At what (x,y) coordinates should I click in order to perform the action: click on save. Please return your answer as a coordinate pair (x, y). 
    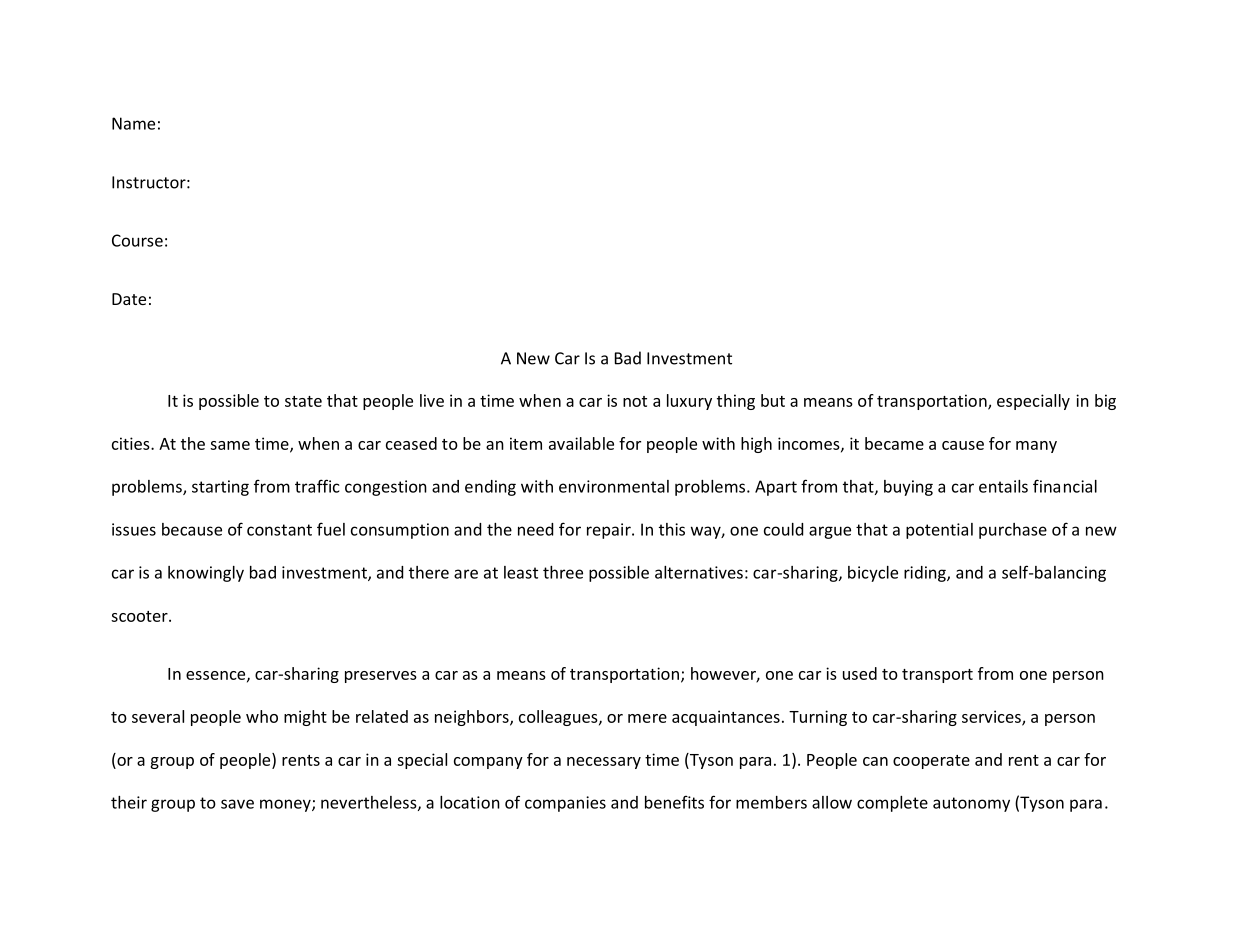
    Looking at the image, I should click on (237, 804).
